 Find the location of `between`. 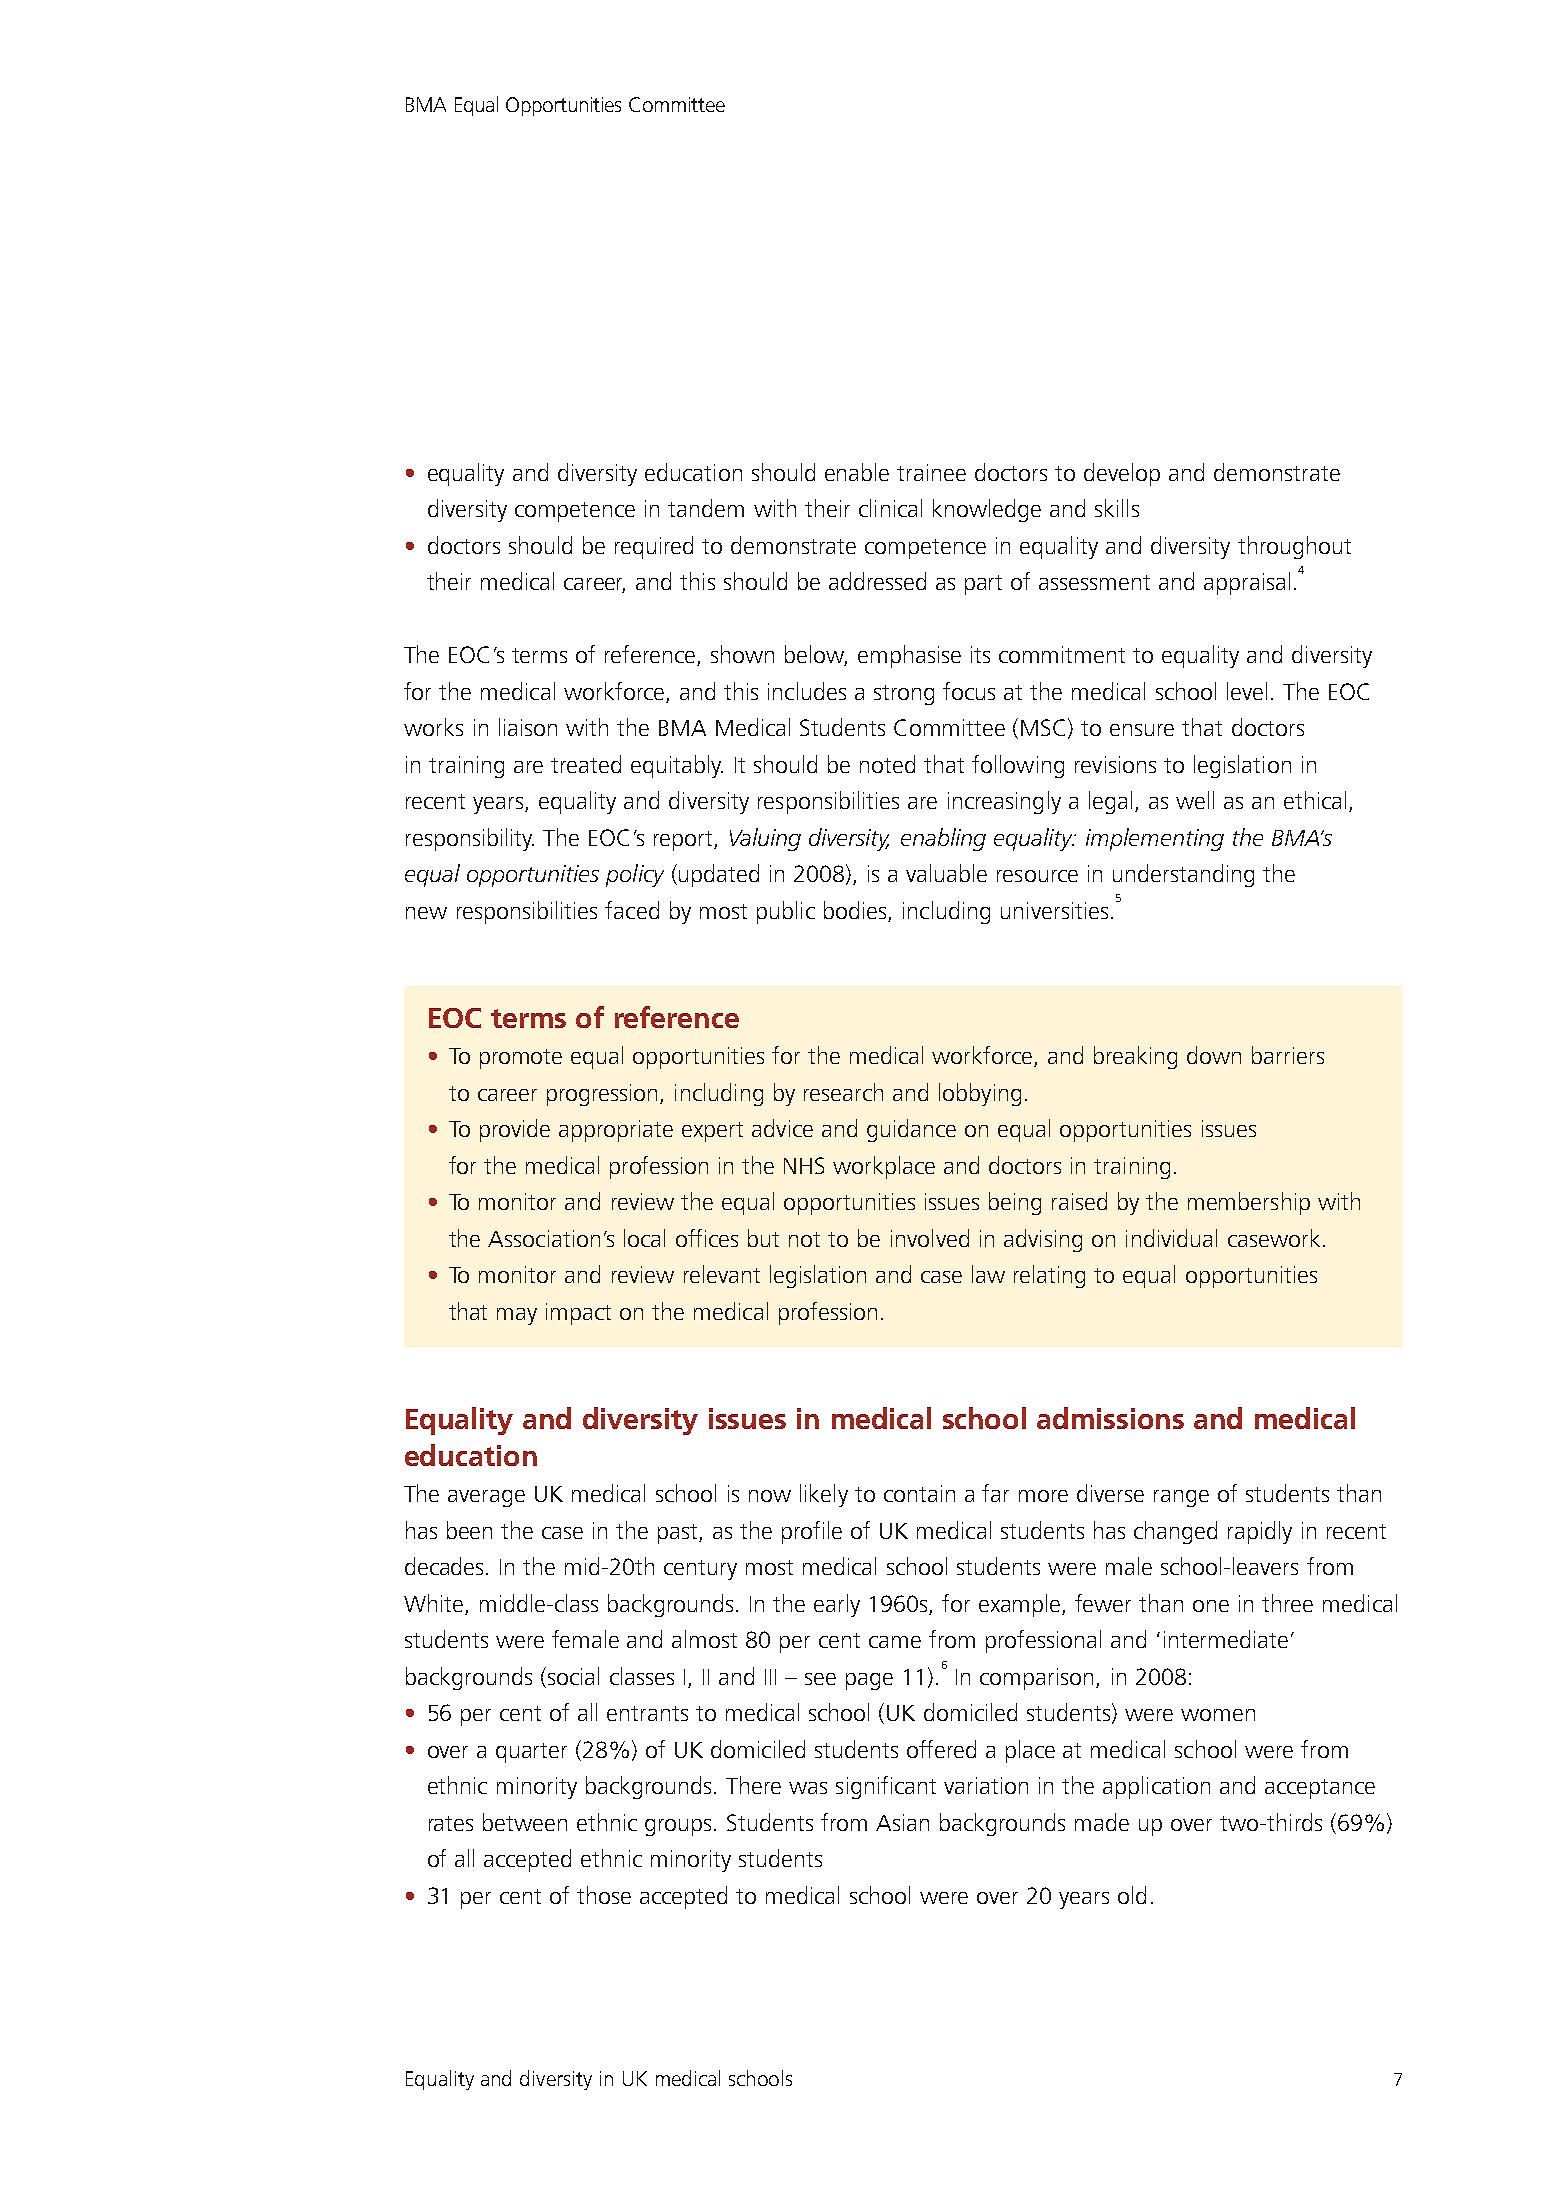

between is located at coordinates (525, 1822).
